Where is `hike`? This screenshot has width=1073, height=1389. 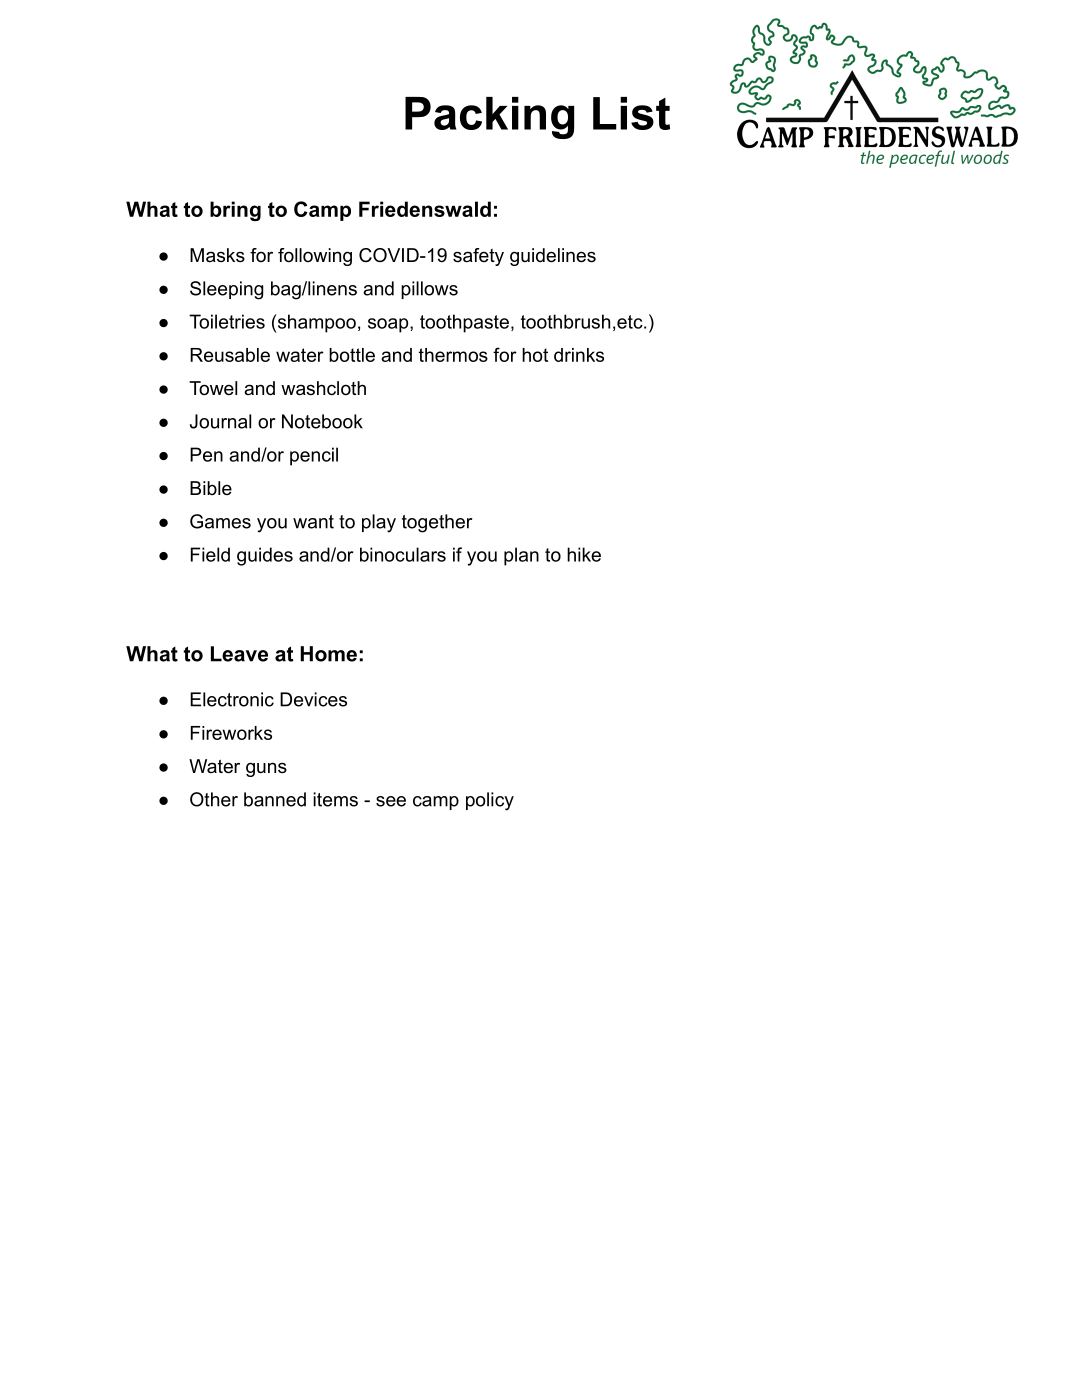 hike is located at coordinates (584, 554).
